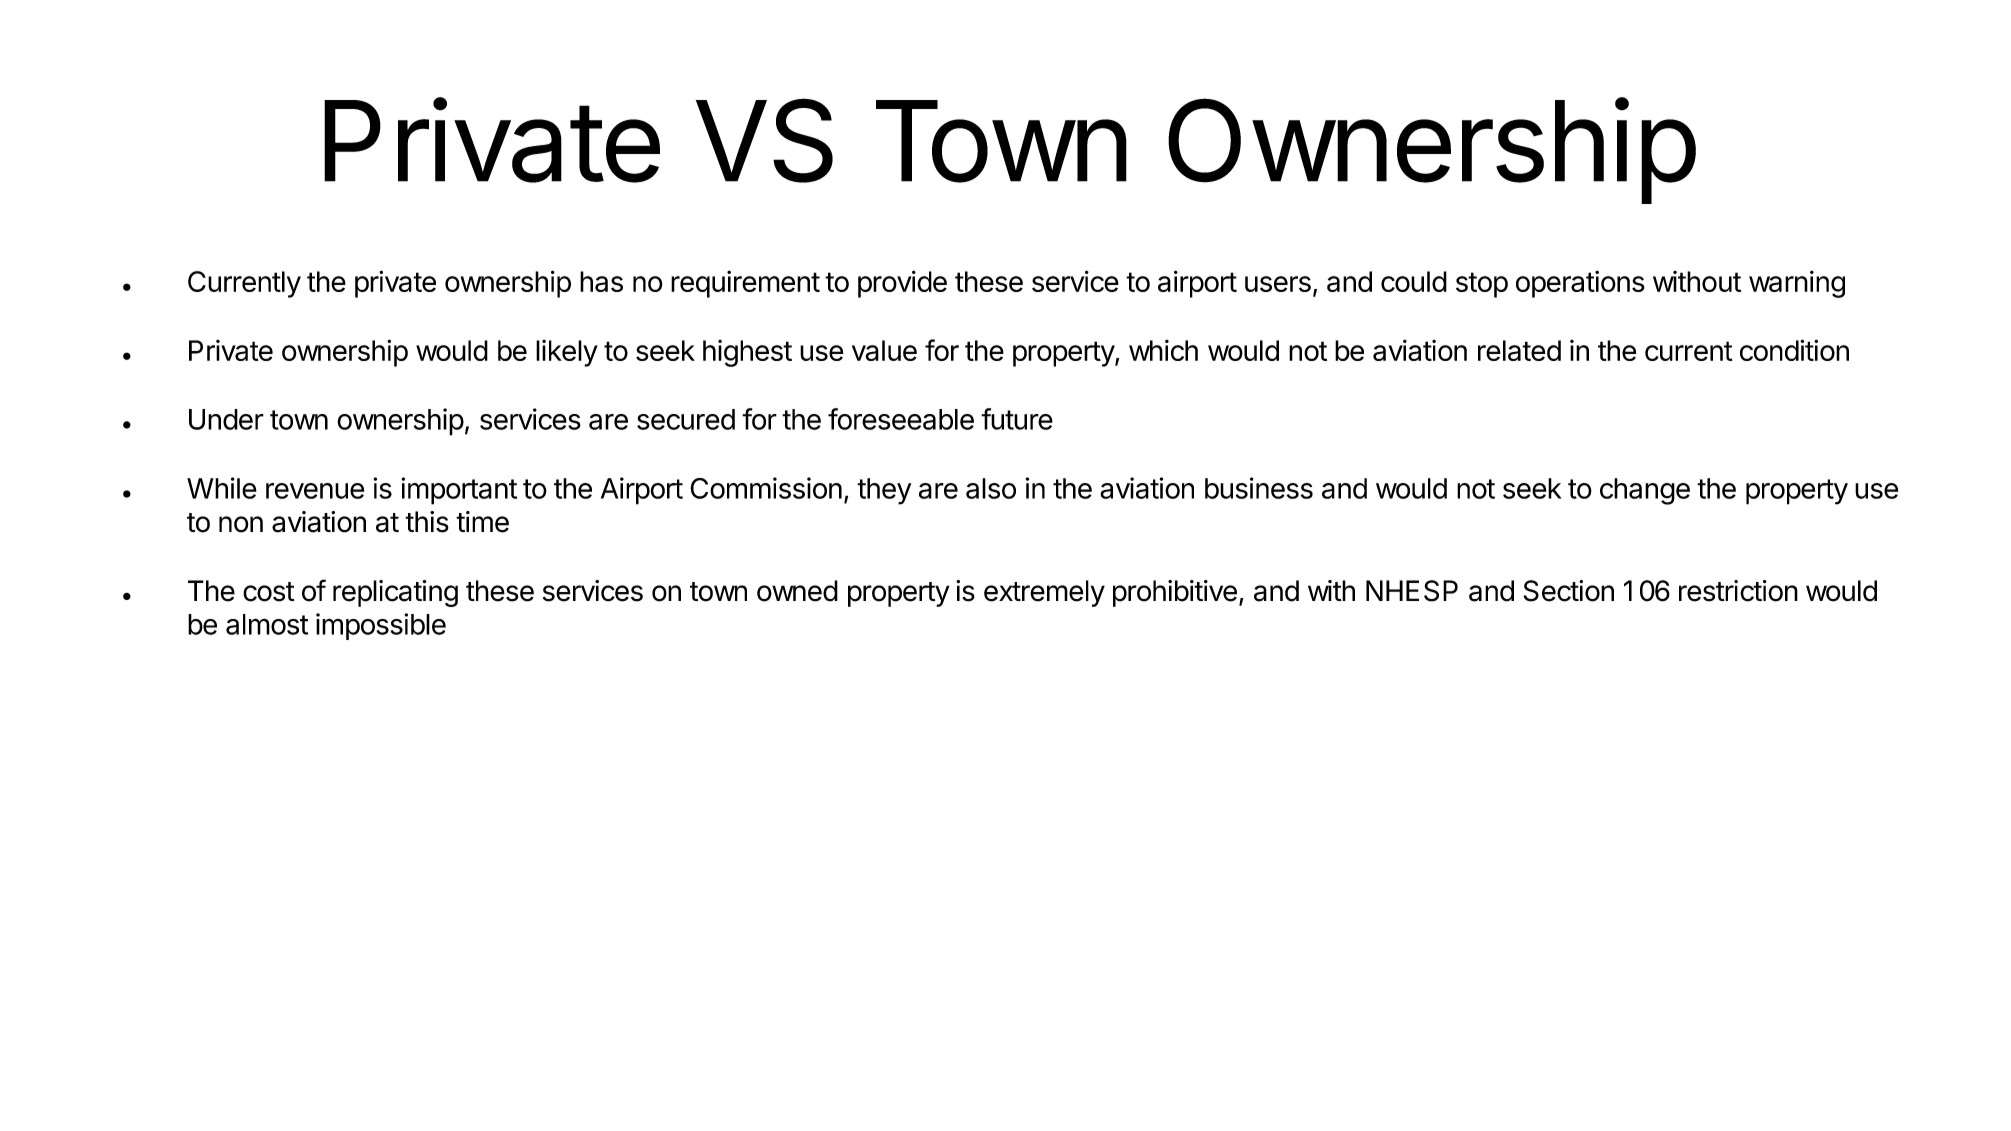  I want to click on related, so click(1519, 350).
